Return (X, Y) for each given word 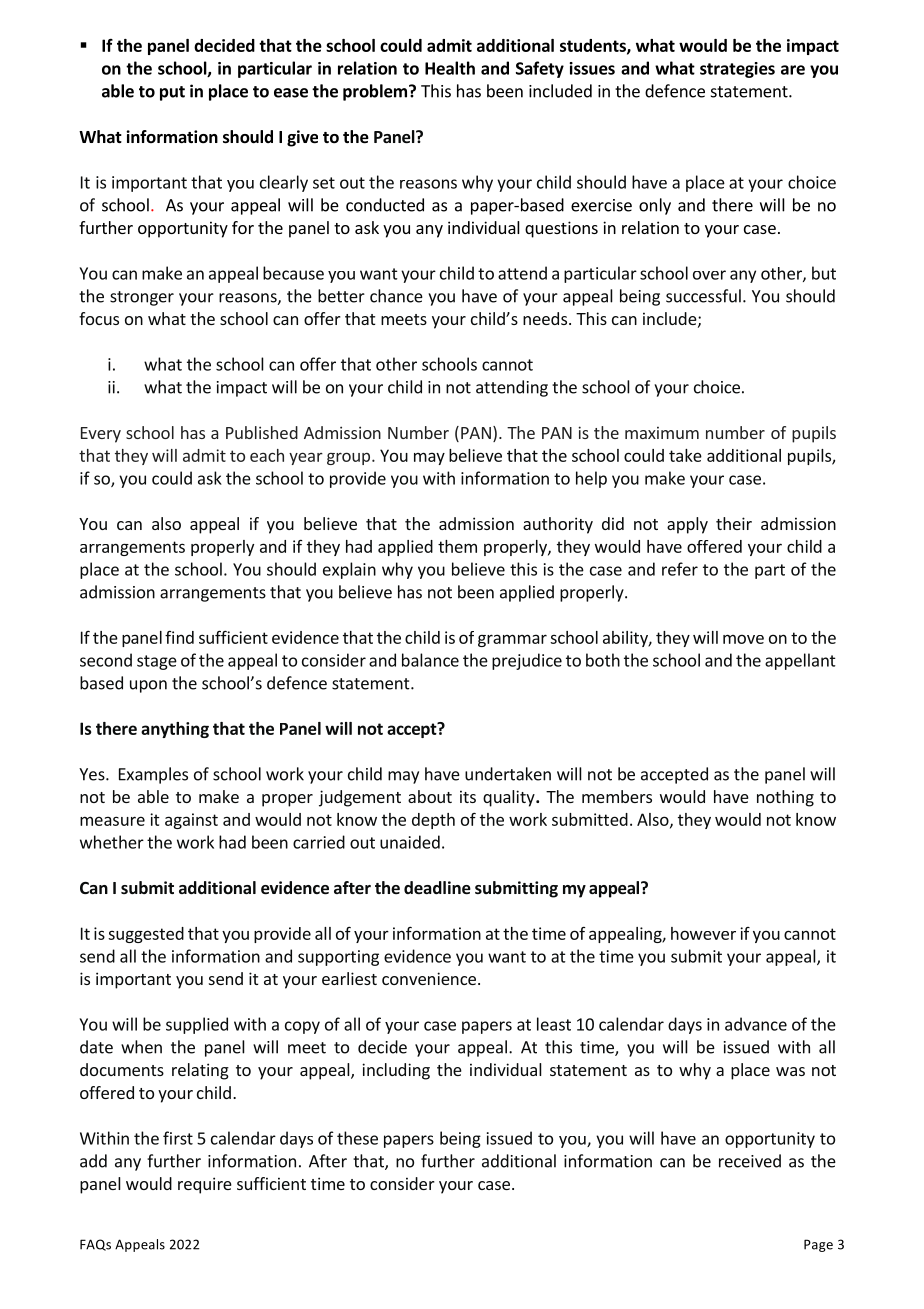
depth (433, 821)
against (191, 821)
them (457, 546)
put (172, 93)
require (205, 1185)
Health (450, 68)
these (357, 1138)
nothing (785, 798)
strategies (737, 70)
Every (101, 435)
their (734, 523)
